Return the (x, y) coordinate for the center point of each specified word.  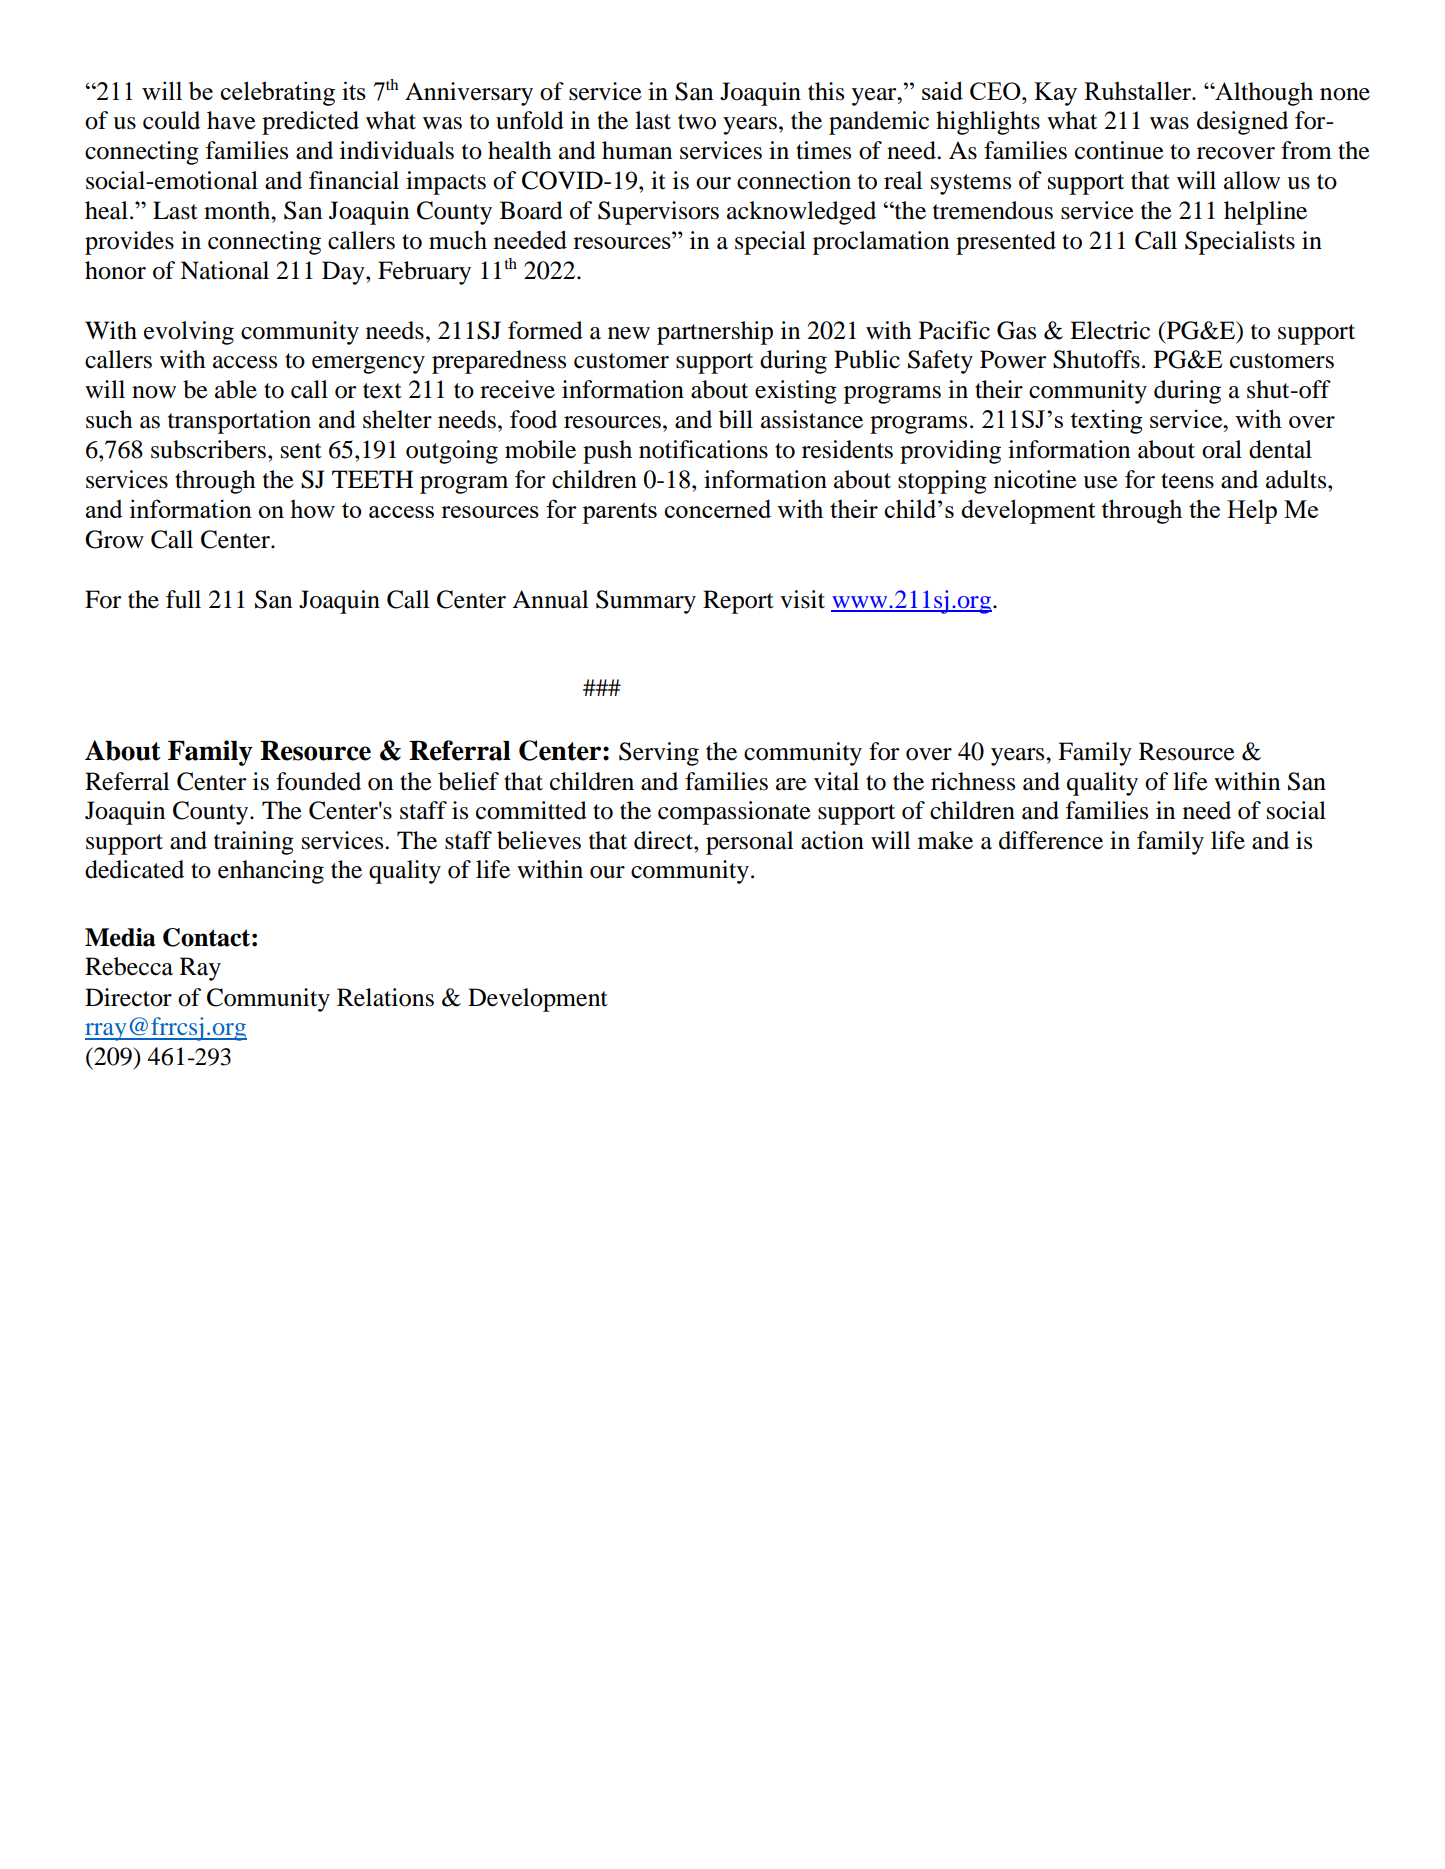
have (231, 120)
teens (1187, 481)
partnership (715, 333)
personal (749, 843)
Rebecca (129, 966)
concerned (717, 508)
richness (973, 781)
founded (318, 781)
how (312, 508)
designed (1242, 123)
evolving (189, 333)
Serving (659, 754)
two (697, 122)
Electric (1110, 330)
